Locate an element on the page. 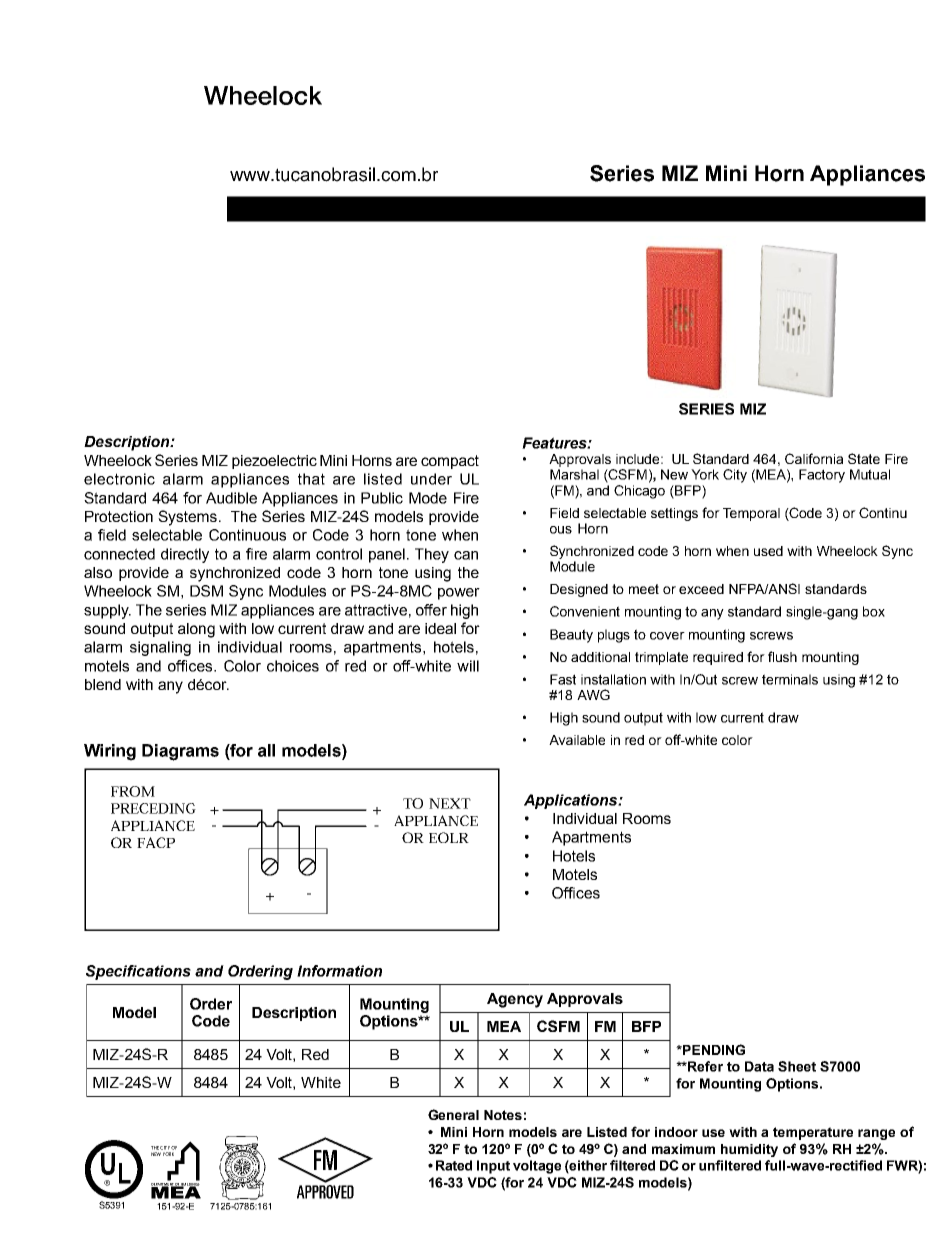 This page has width=952, height=1233. Audible is located at coordinates (231, 498).
